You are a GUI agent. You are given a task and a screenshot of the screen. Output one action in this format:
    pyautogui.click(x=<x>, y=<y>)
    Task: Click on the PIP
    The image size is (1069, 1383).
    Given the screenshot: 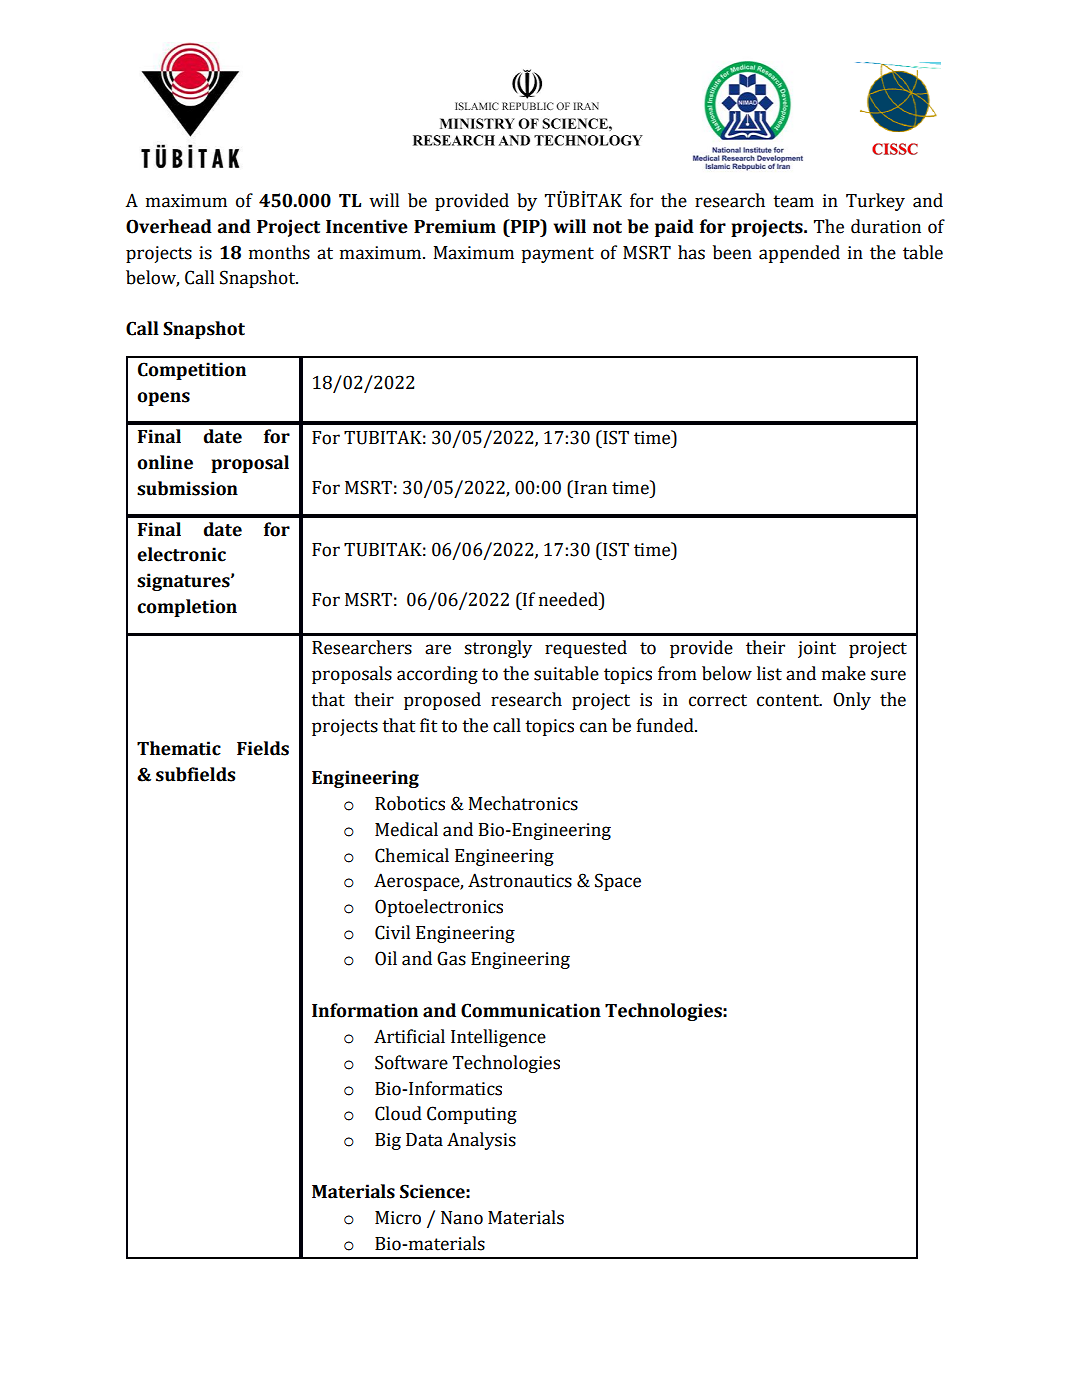 What is the action you would take?
    pyautogui.click(x=525, y=226)
